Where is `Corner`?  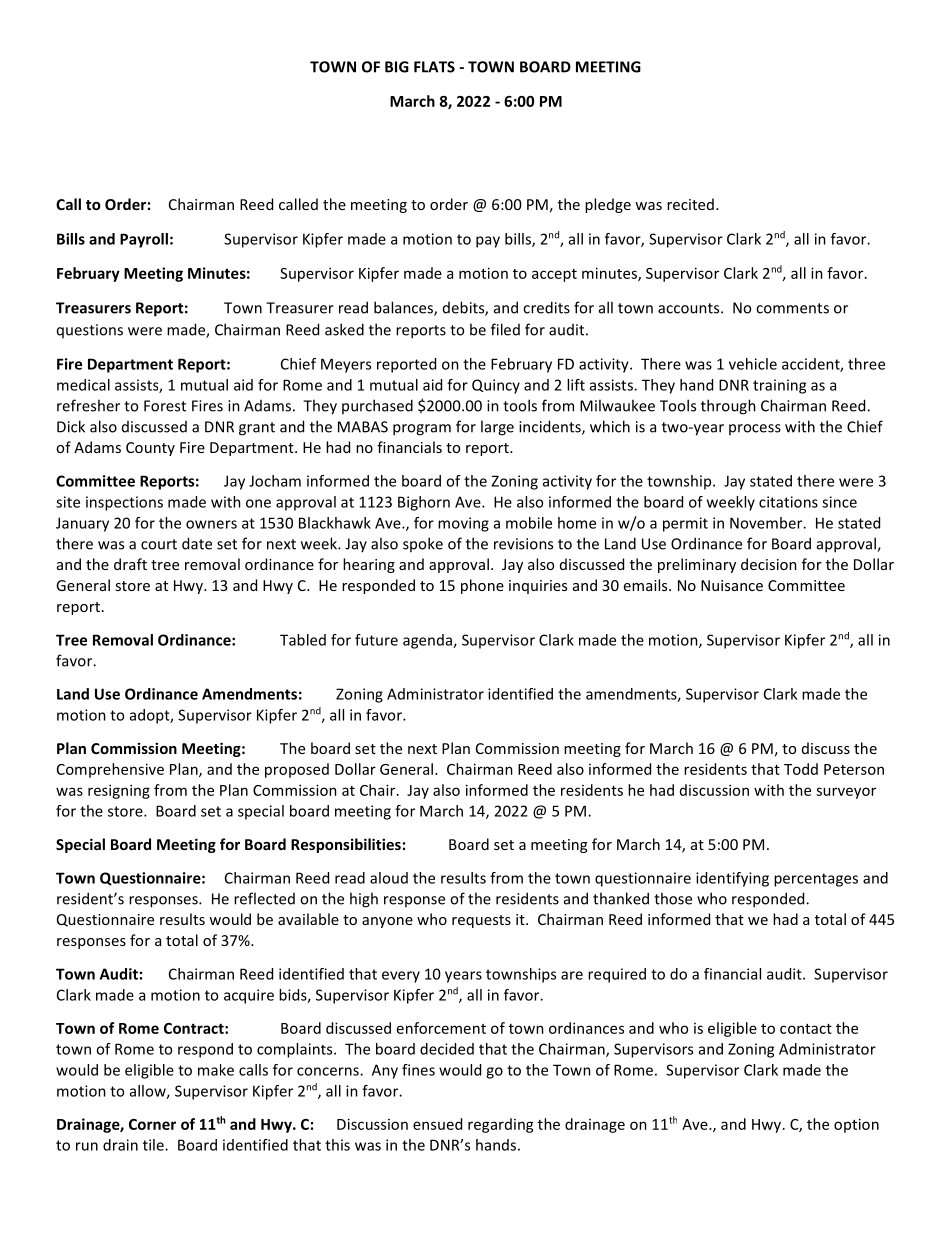
Corner is located at coordinates (152, 1124).
